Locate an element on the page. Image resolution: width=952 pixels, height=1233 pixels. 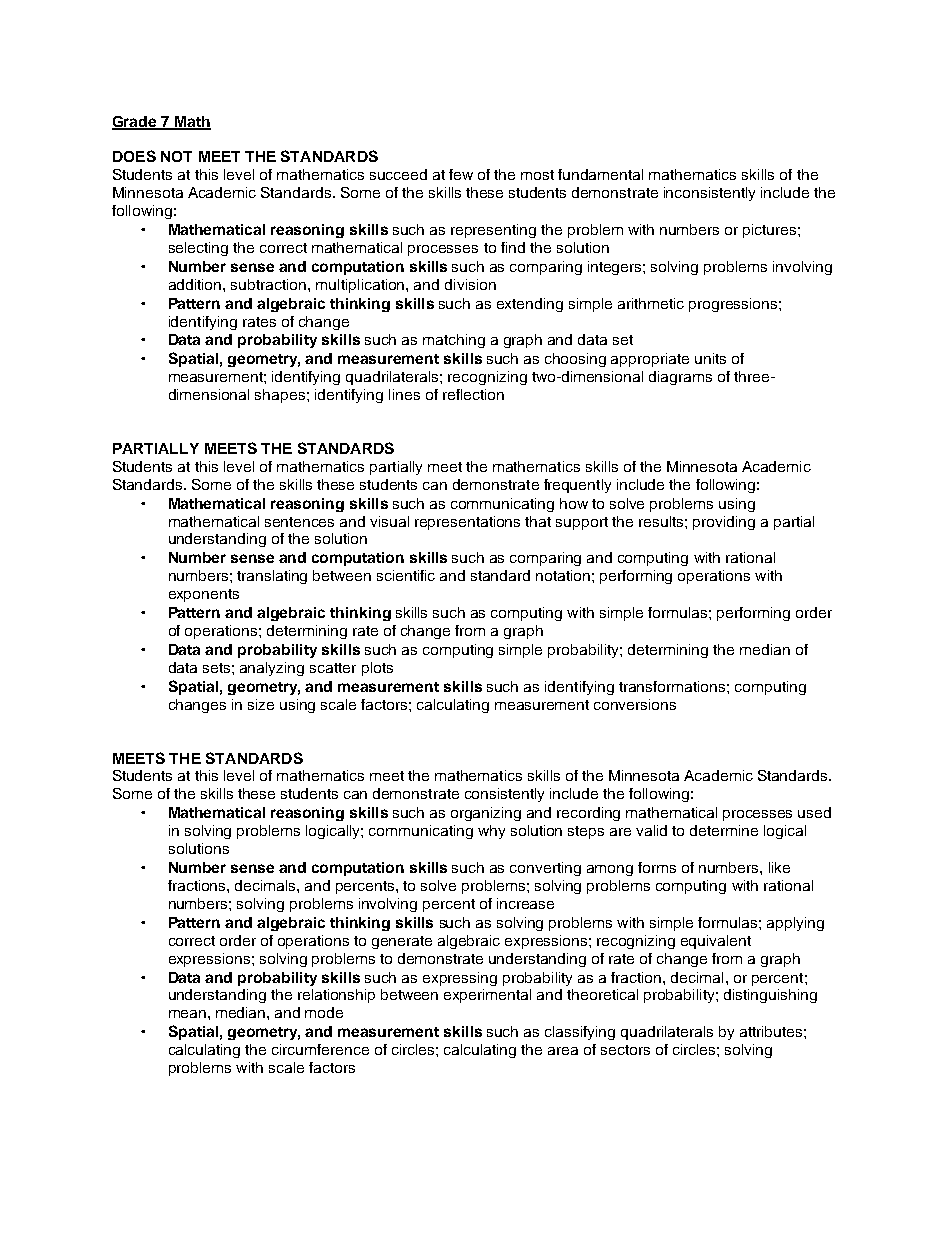
reflection is located at coordinates (473, 394).
